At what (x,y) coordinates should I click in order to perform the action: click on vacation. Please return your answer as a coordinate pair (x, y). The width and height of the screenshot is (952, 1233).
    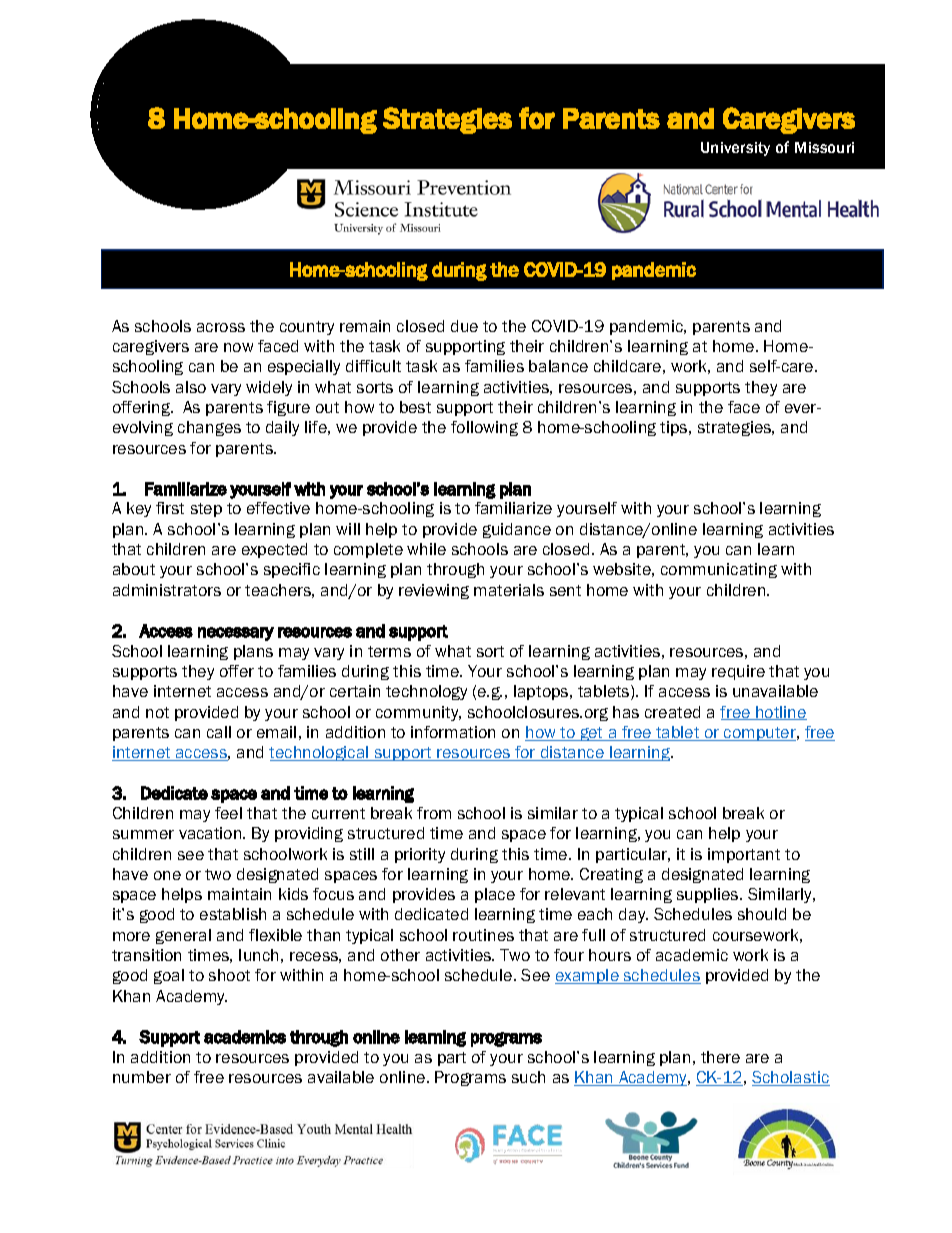
    Looking at the image, I should click on (211, 833).
